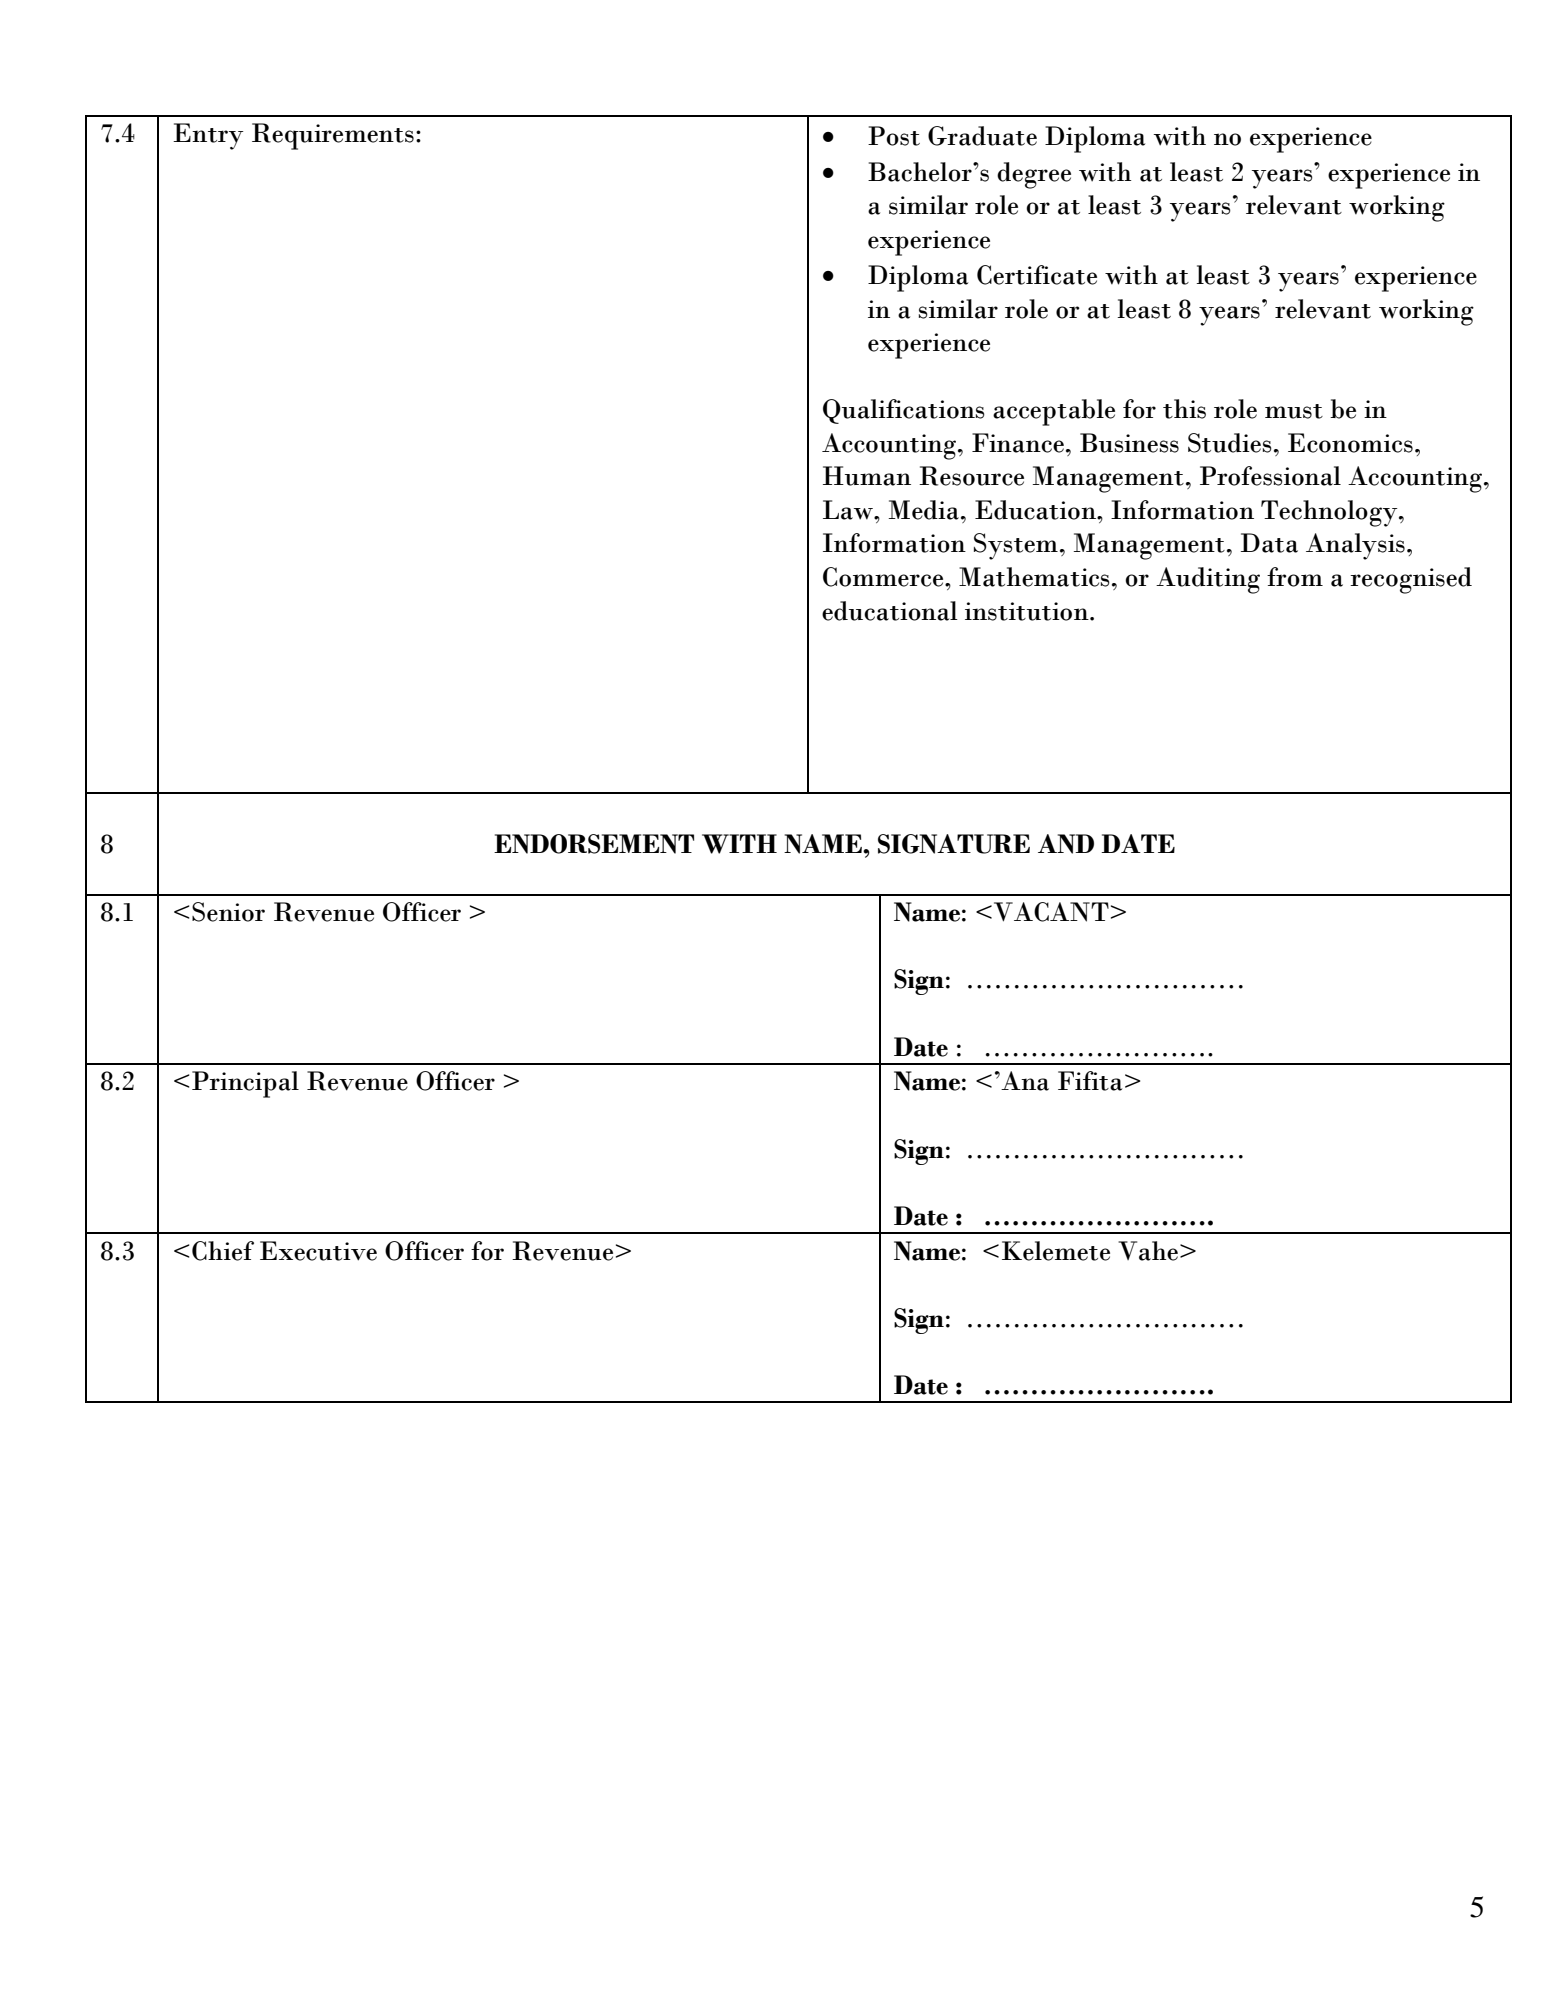  Describe the element at coordinates (1051, 912) in the screenshot. I see `VACANT` at that location.
